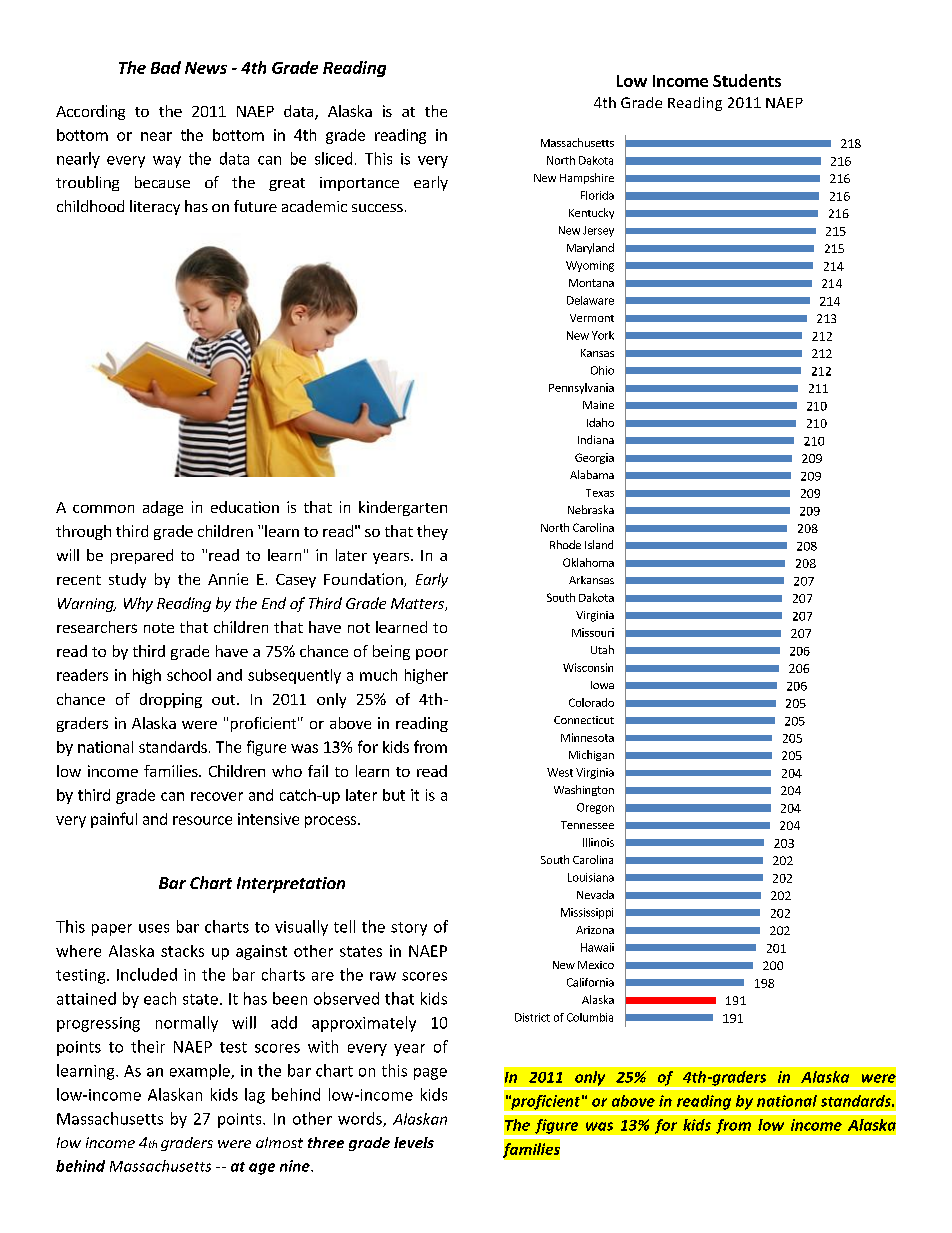  What do you see at coordinates (414, 1142) in the page?
I see `levels` at bounding box center [414, 1142].
